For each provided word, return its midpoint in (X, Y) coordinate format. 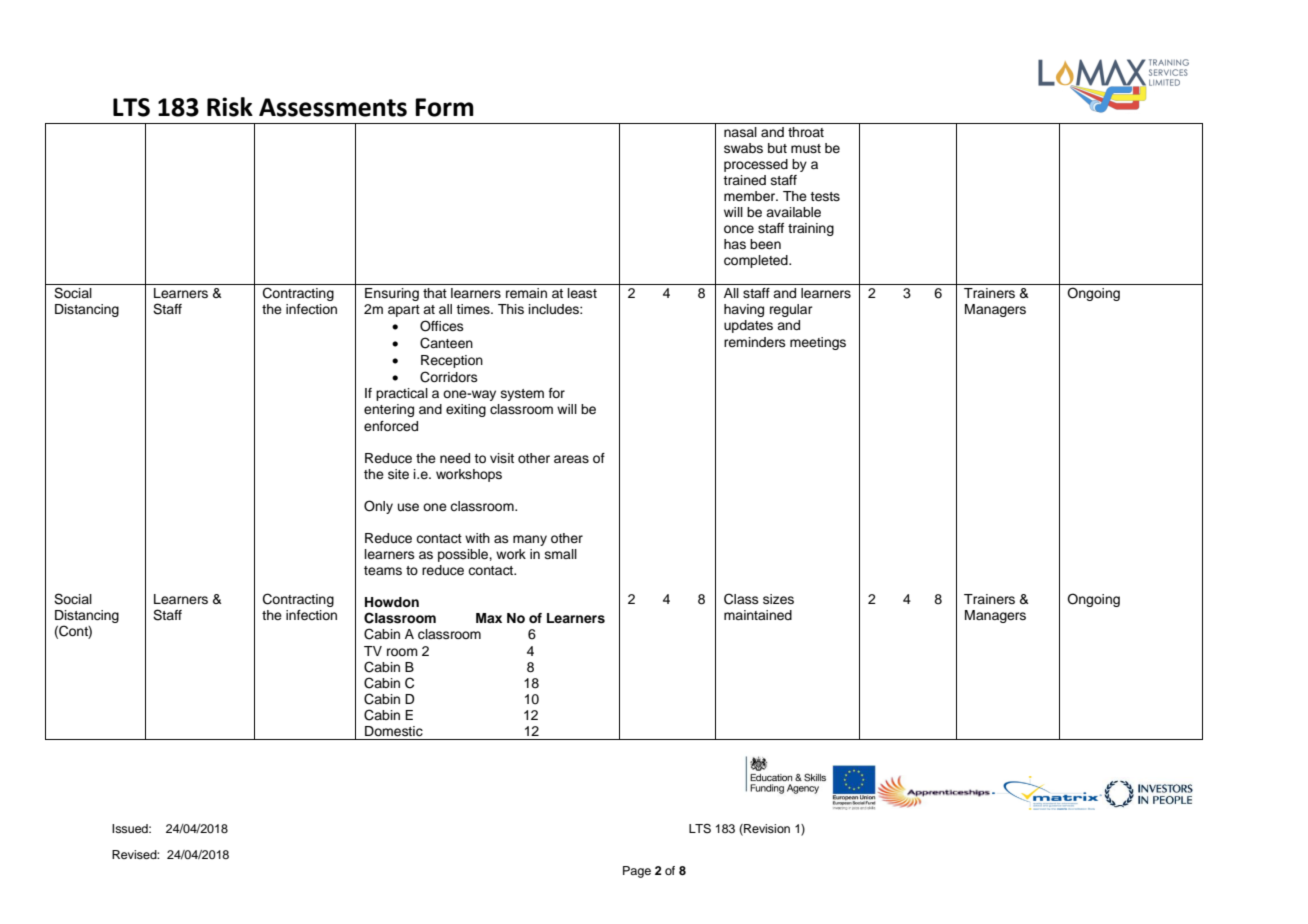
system (522, 395)
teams (383, 570)
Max (489, 618)
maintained (758, 615)
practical (402, 394)
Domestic (394, 731)
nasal (740, 132)
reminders (755, 342)
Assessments (333, 107)
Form (444, 107)
